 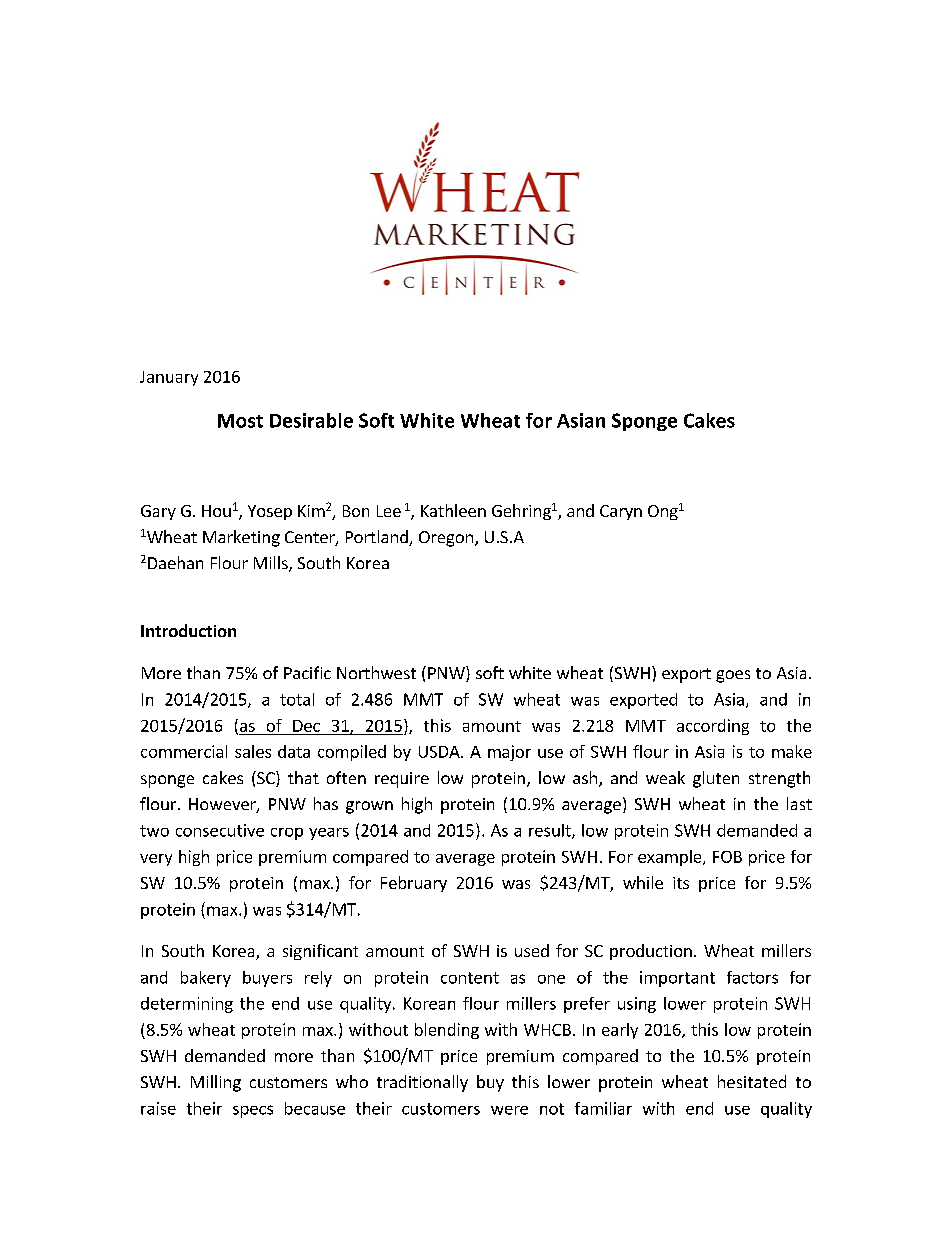 What do you see at coordinates (376, 672) in the image?
I see `Northwest` at bounding box center [376, 672].
